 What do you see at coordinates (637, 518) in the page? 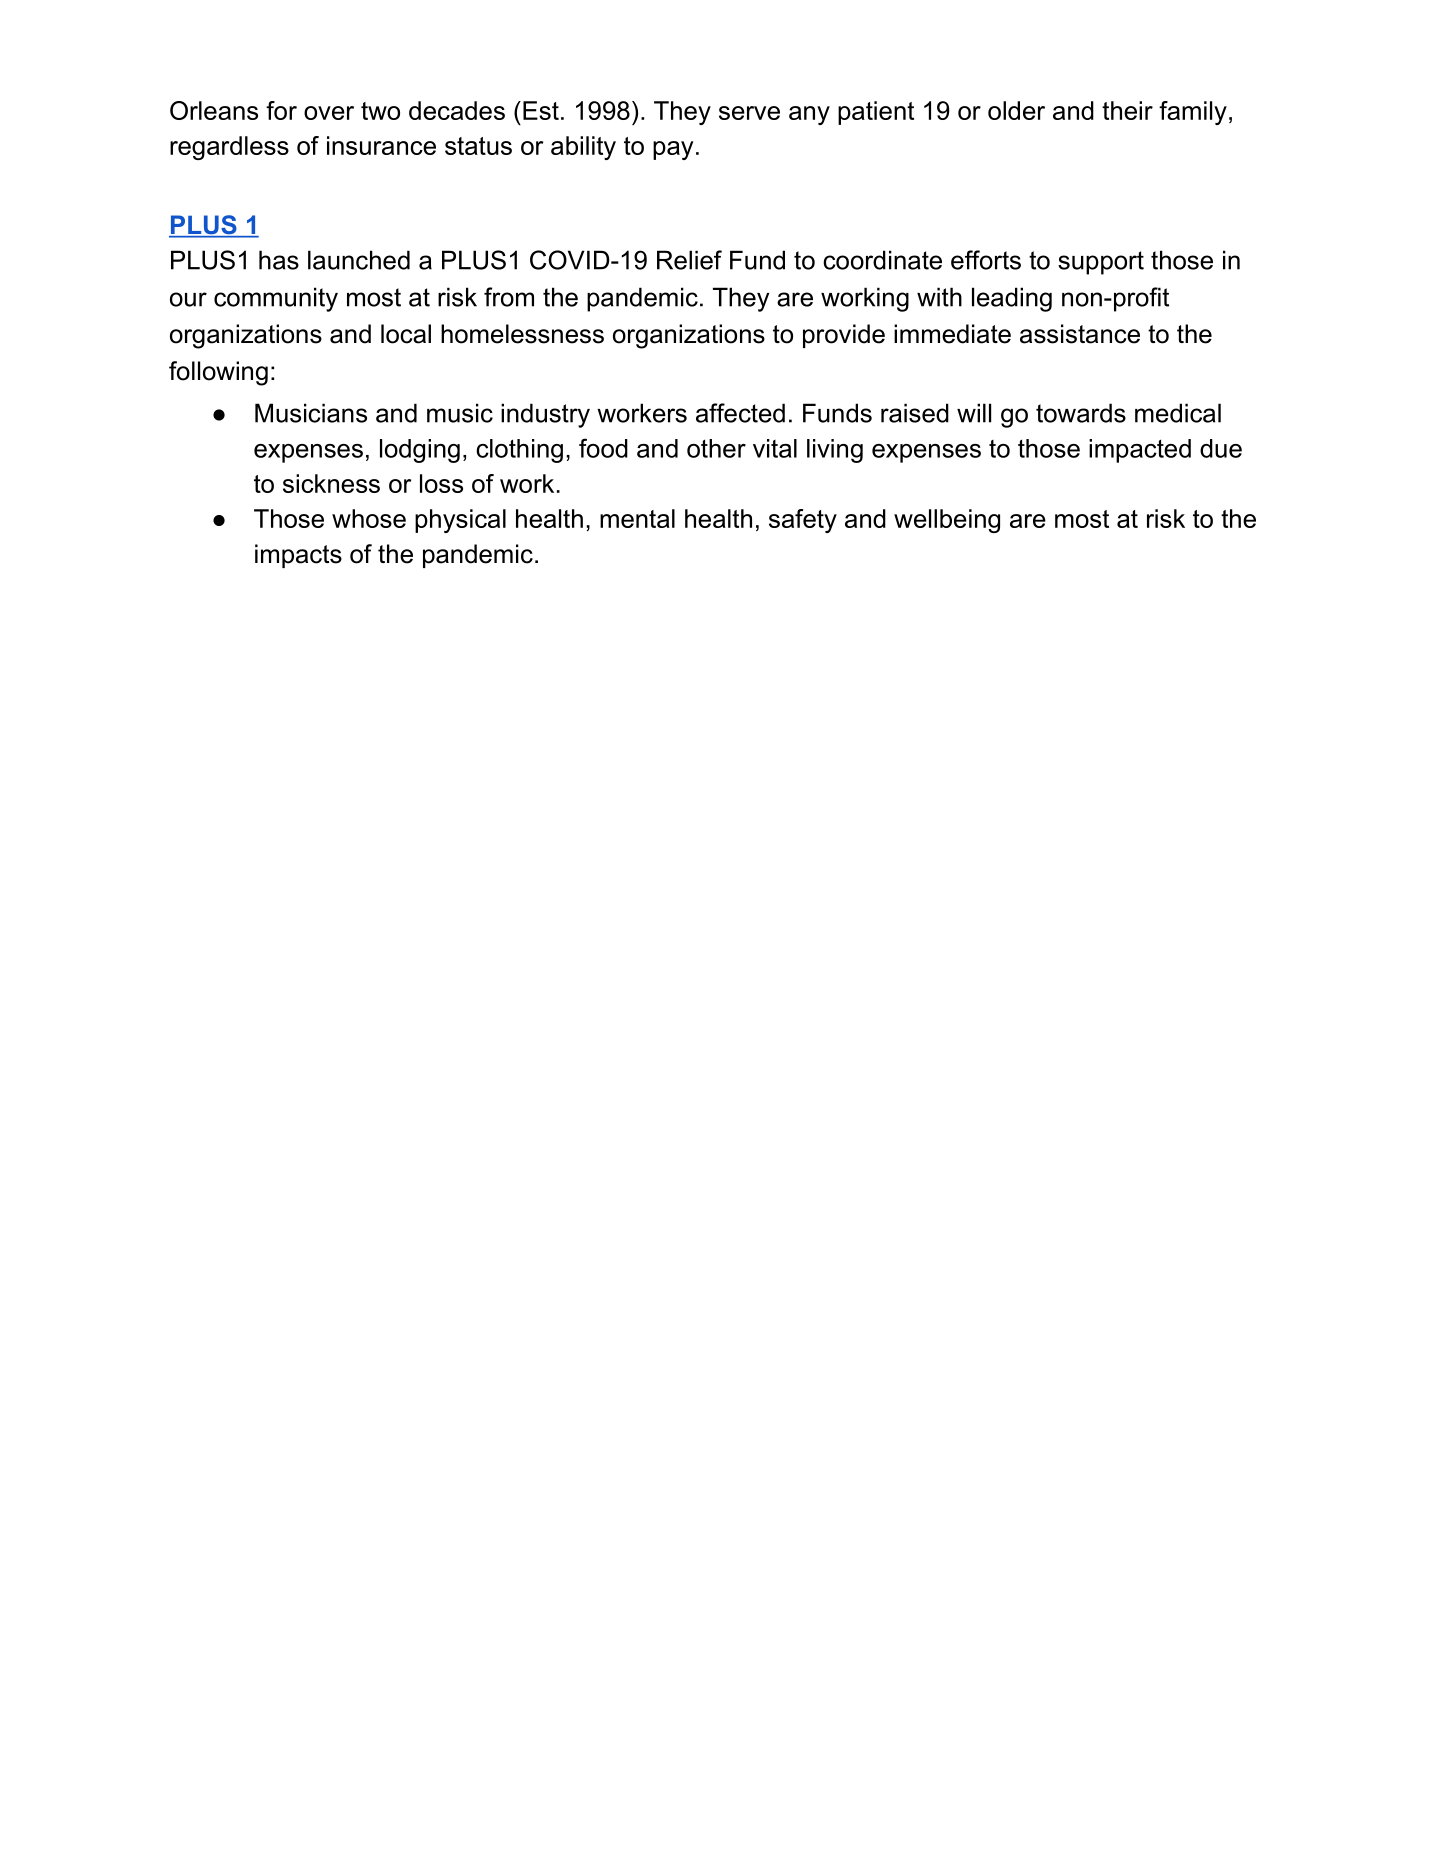
I see `mental` at bounding box center [637, 518].
